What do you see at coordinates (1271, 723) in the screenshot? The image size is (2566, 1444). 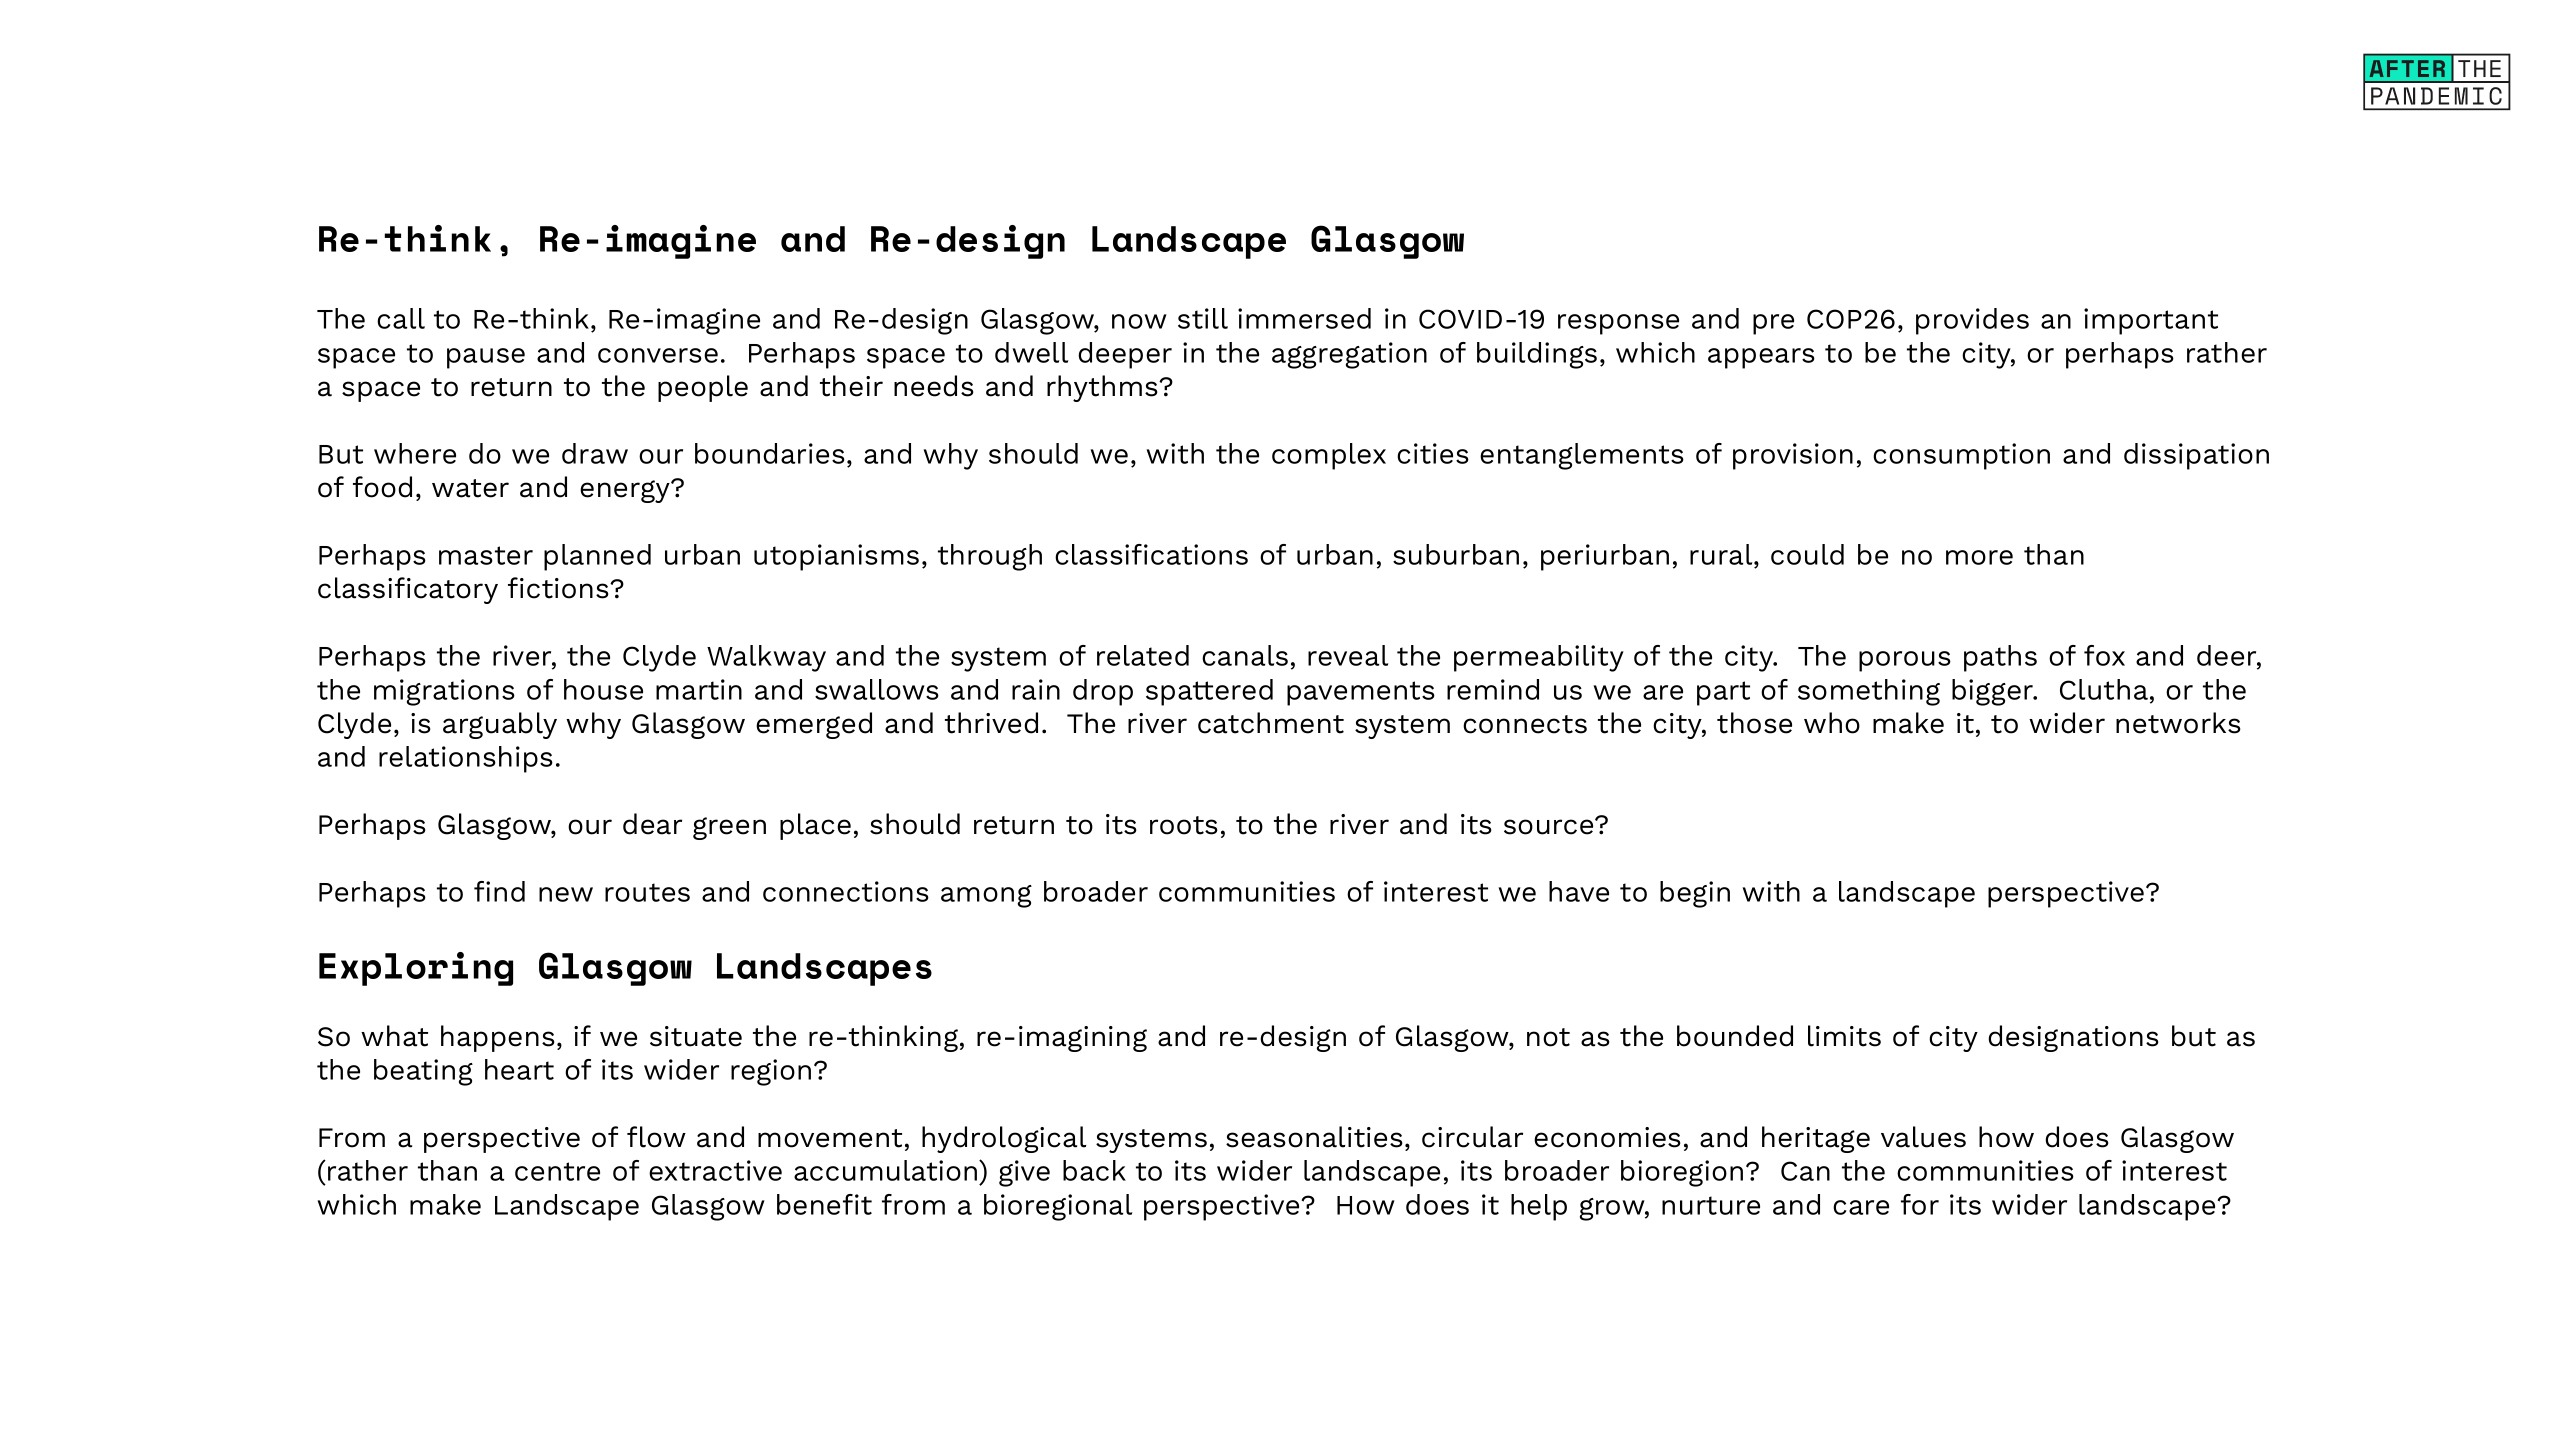 I see `catchment` at bounding box center [1271, 723].
